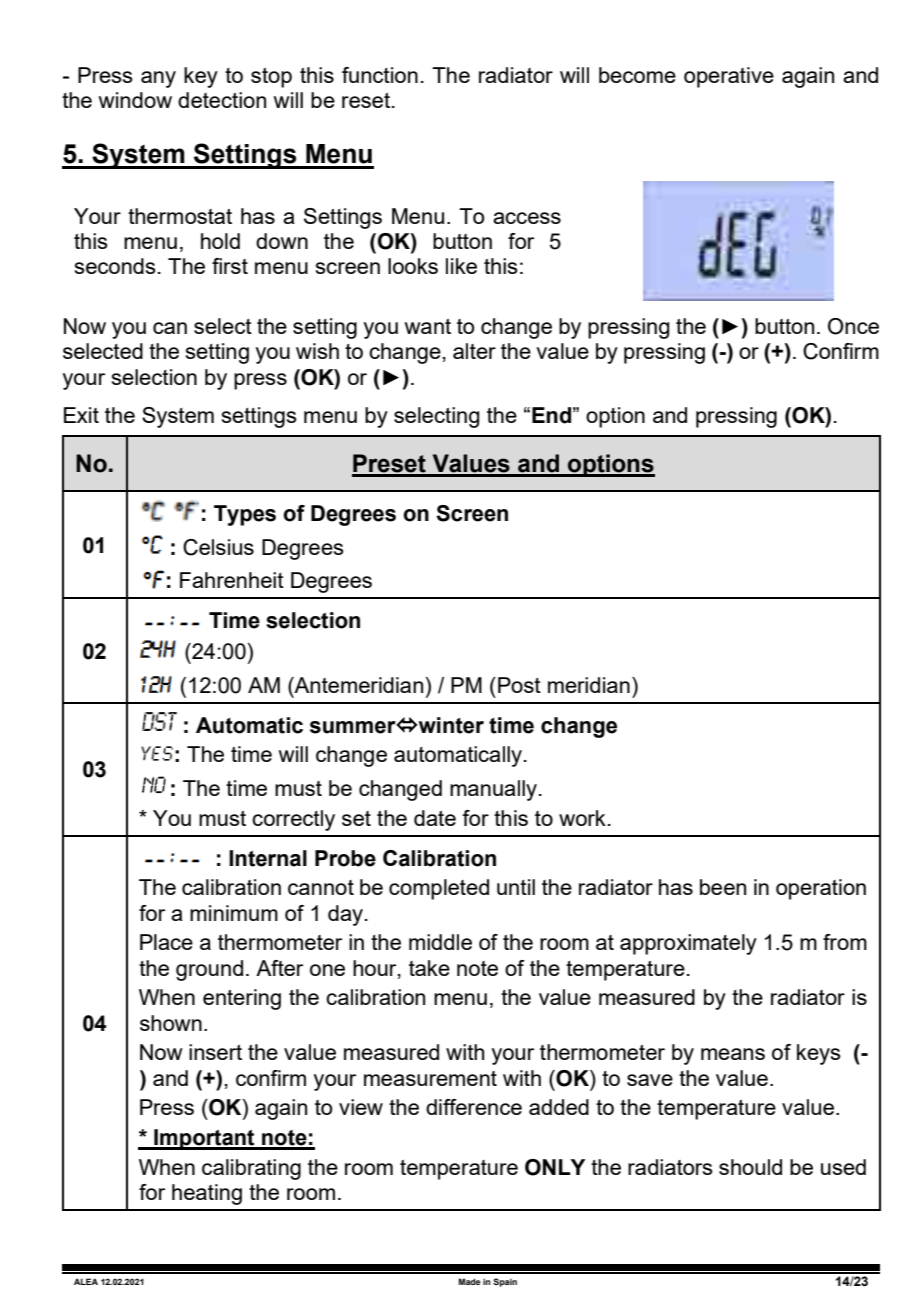  What do you see at coordinates (207, 1194) in the screenshot?
I see `heating` at bounding box center [207, 1194].
